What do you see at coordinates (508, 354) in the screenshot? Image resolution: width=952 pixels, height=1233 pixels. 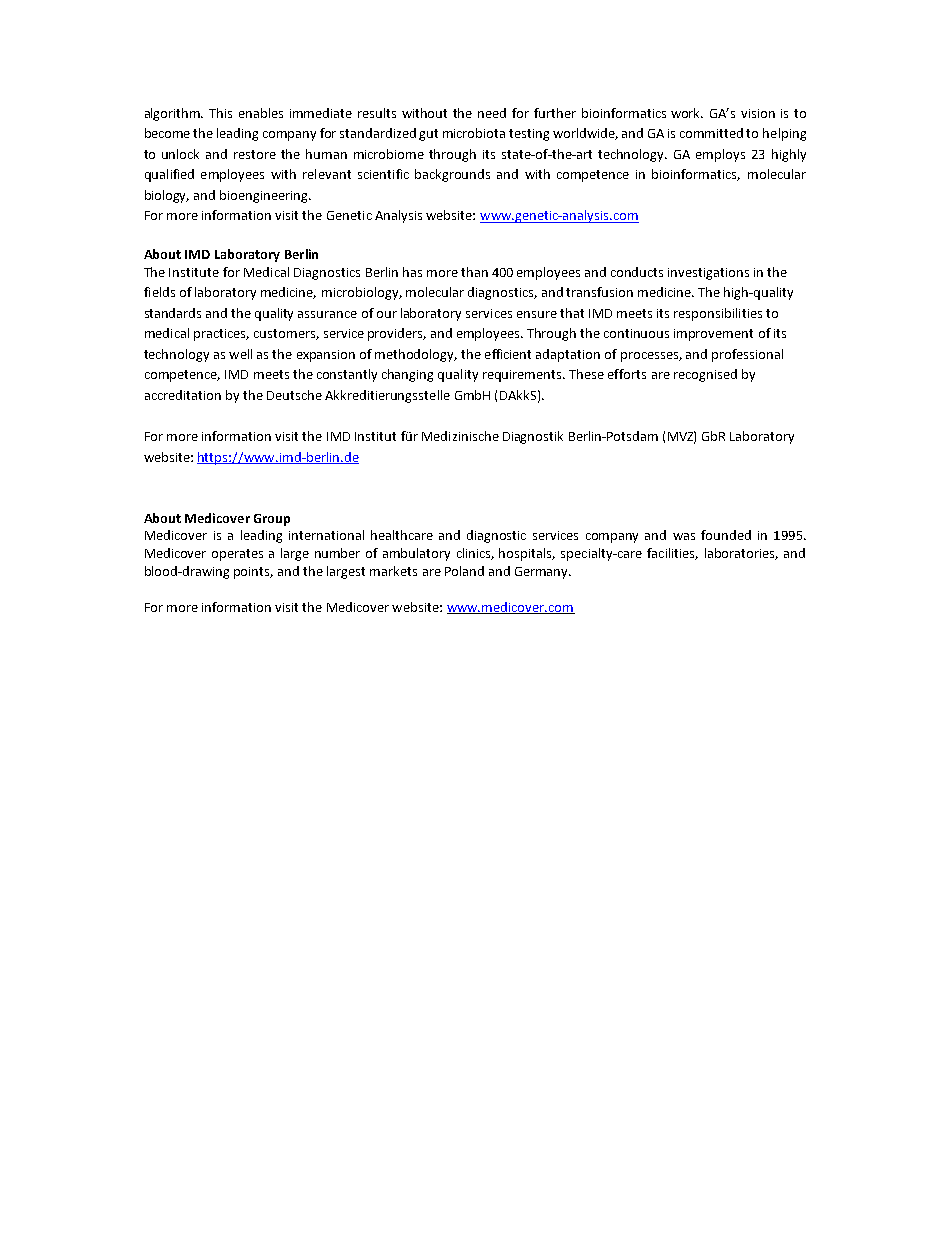 I see `efficient` at bounding box center [508, 354].
